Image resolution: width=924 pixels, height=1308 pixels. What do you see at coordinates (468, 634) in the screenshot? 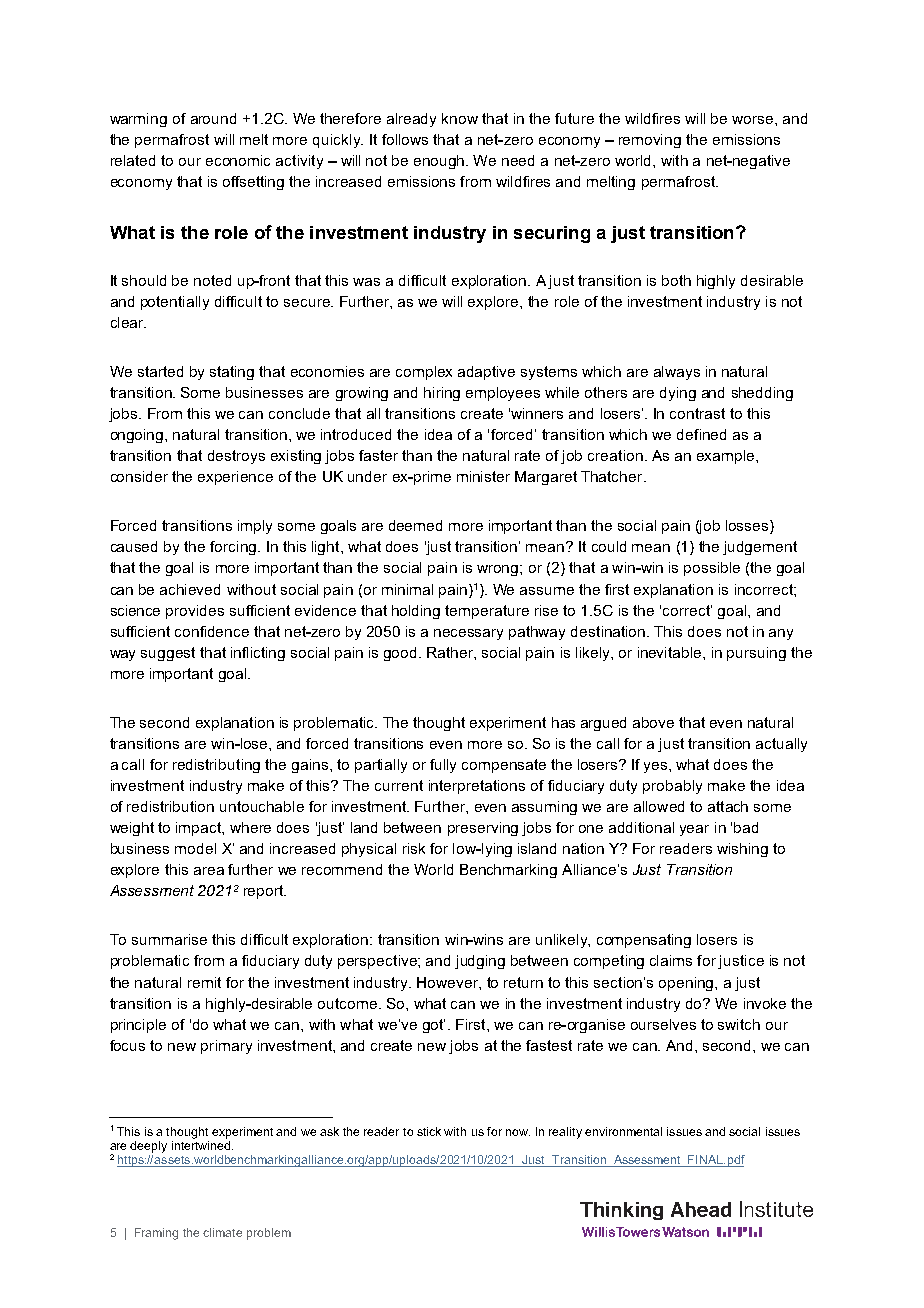
I see `necessary` at bounding box center [468, 634].
